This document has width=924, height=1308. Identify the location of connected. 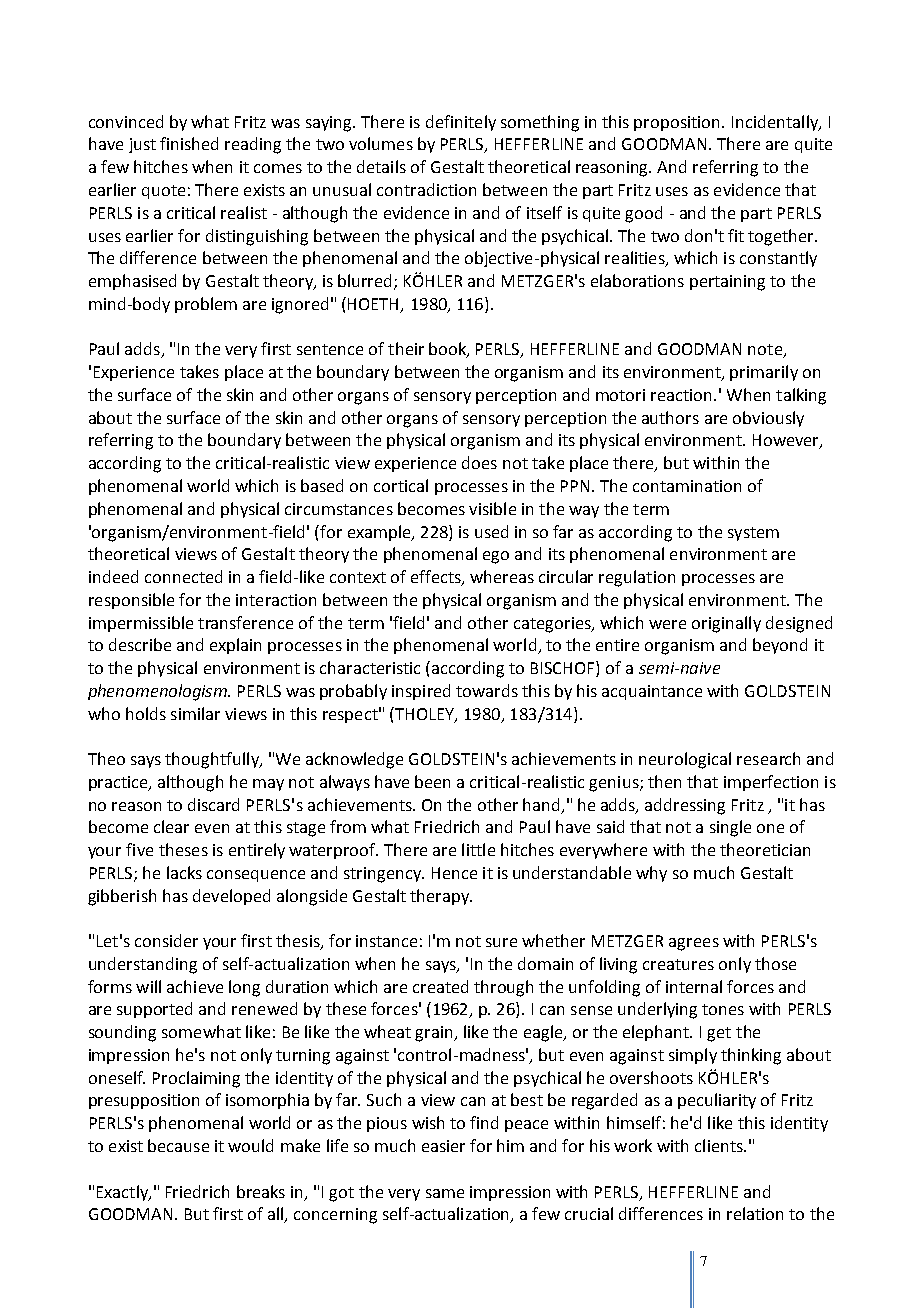
(183, 576).
